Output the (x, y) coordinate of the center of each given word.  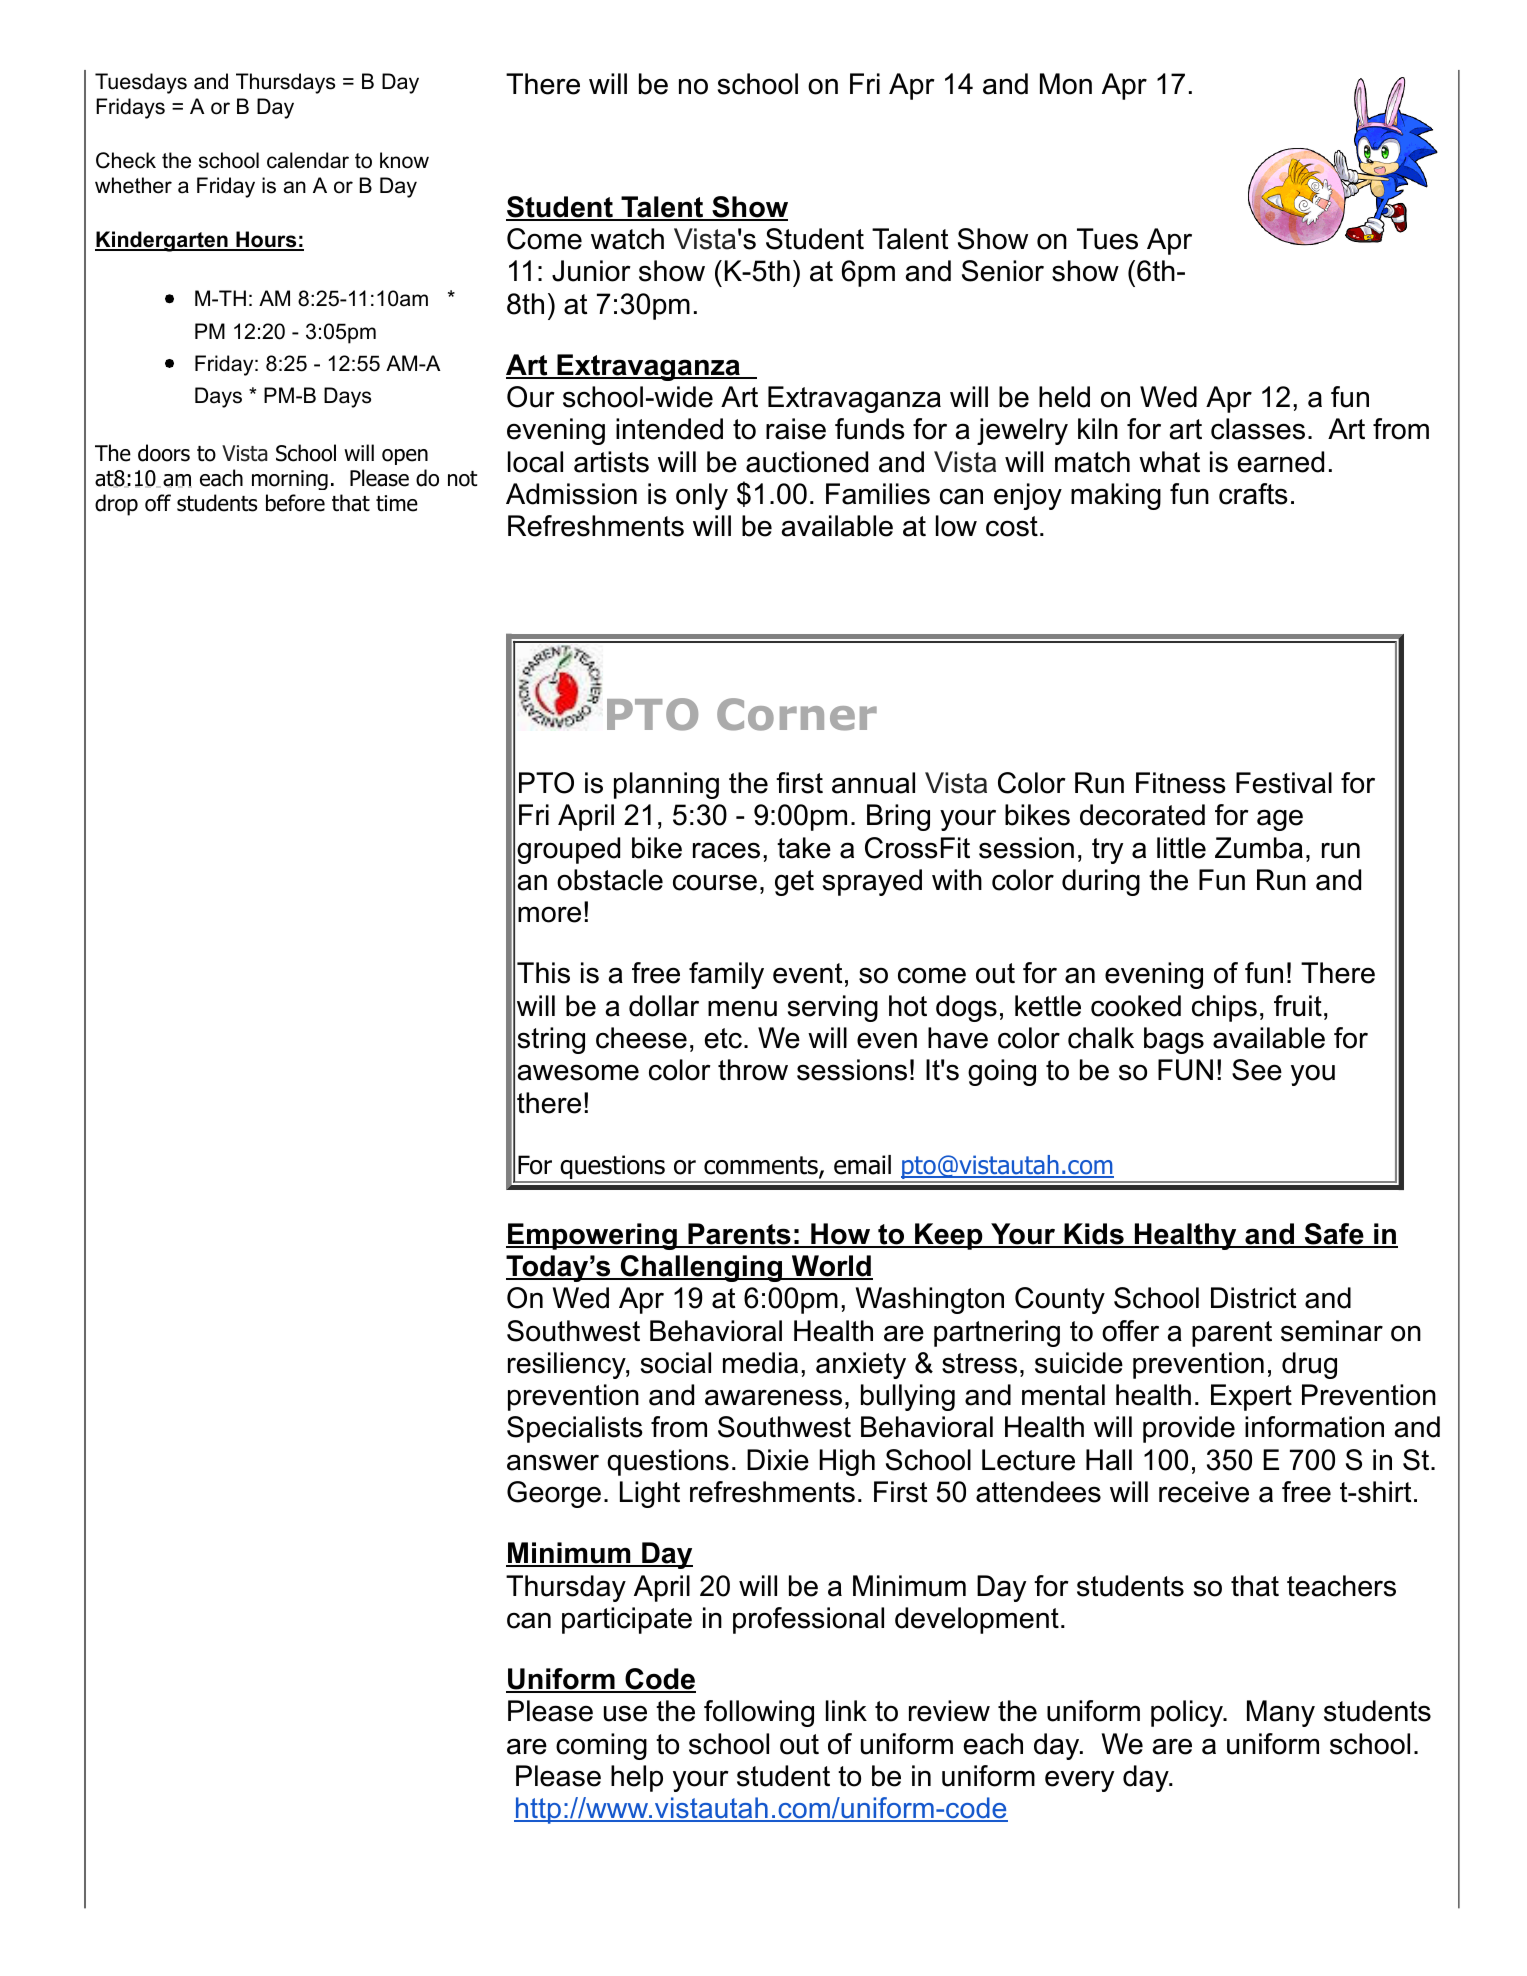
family (726, 975)
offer (1130, 1331)
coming (601, 1746)
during (1101, 882)
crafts (1253, 494)
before (295, 503)
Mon (1066, 84)
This (543, 973)
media (760, 1363)
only (702, 496)
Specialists (575, 1429)
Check (126, 160)
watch (627, 239)
